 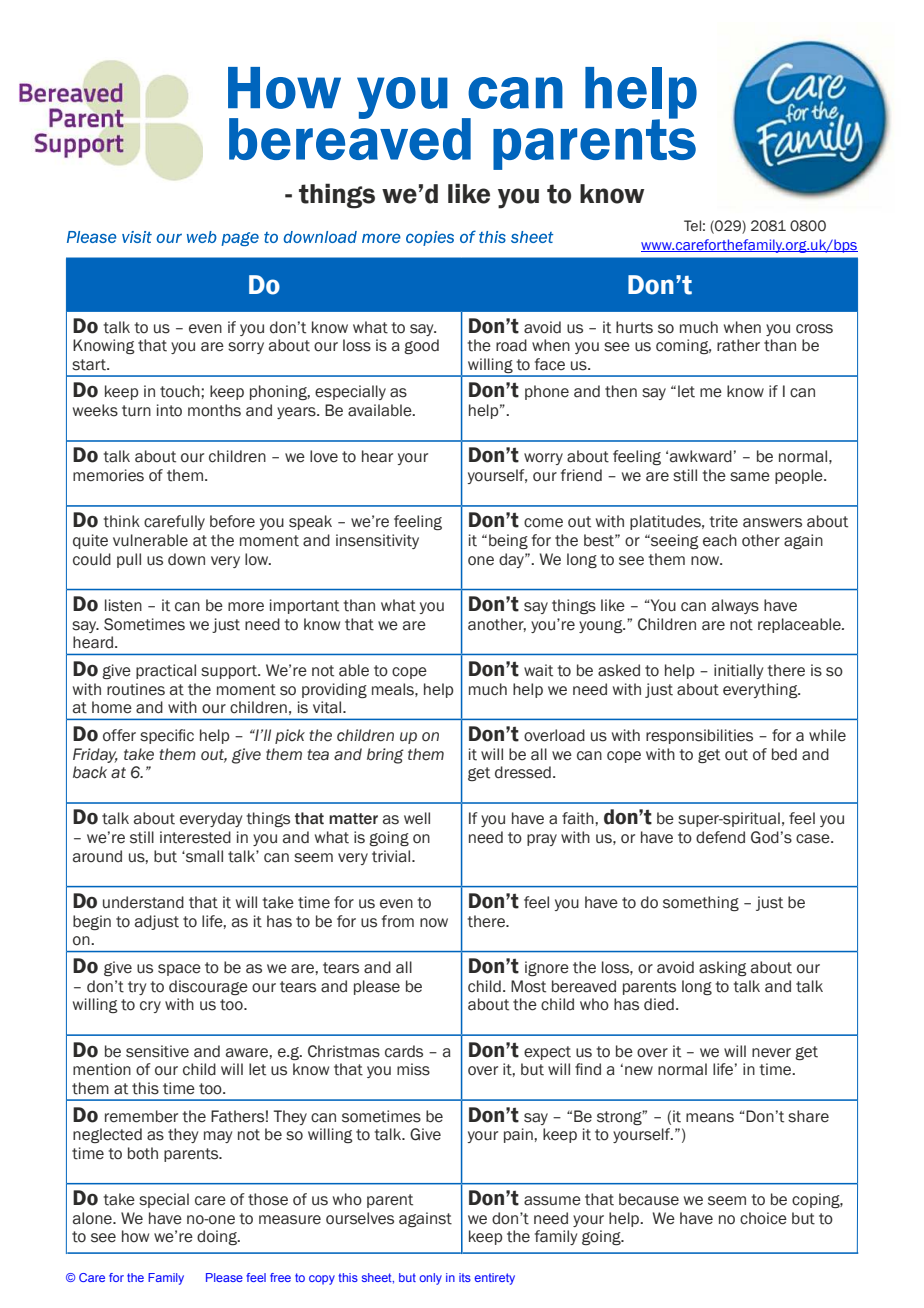 I want to click on initially, so click(x=738, y=671).
